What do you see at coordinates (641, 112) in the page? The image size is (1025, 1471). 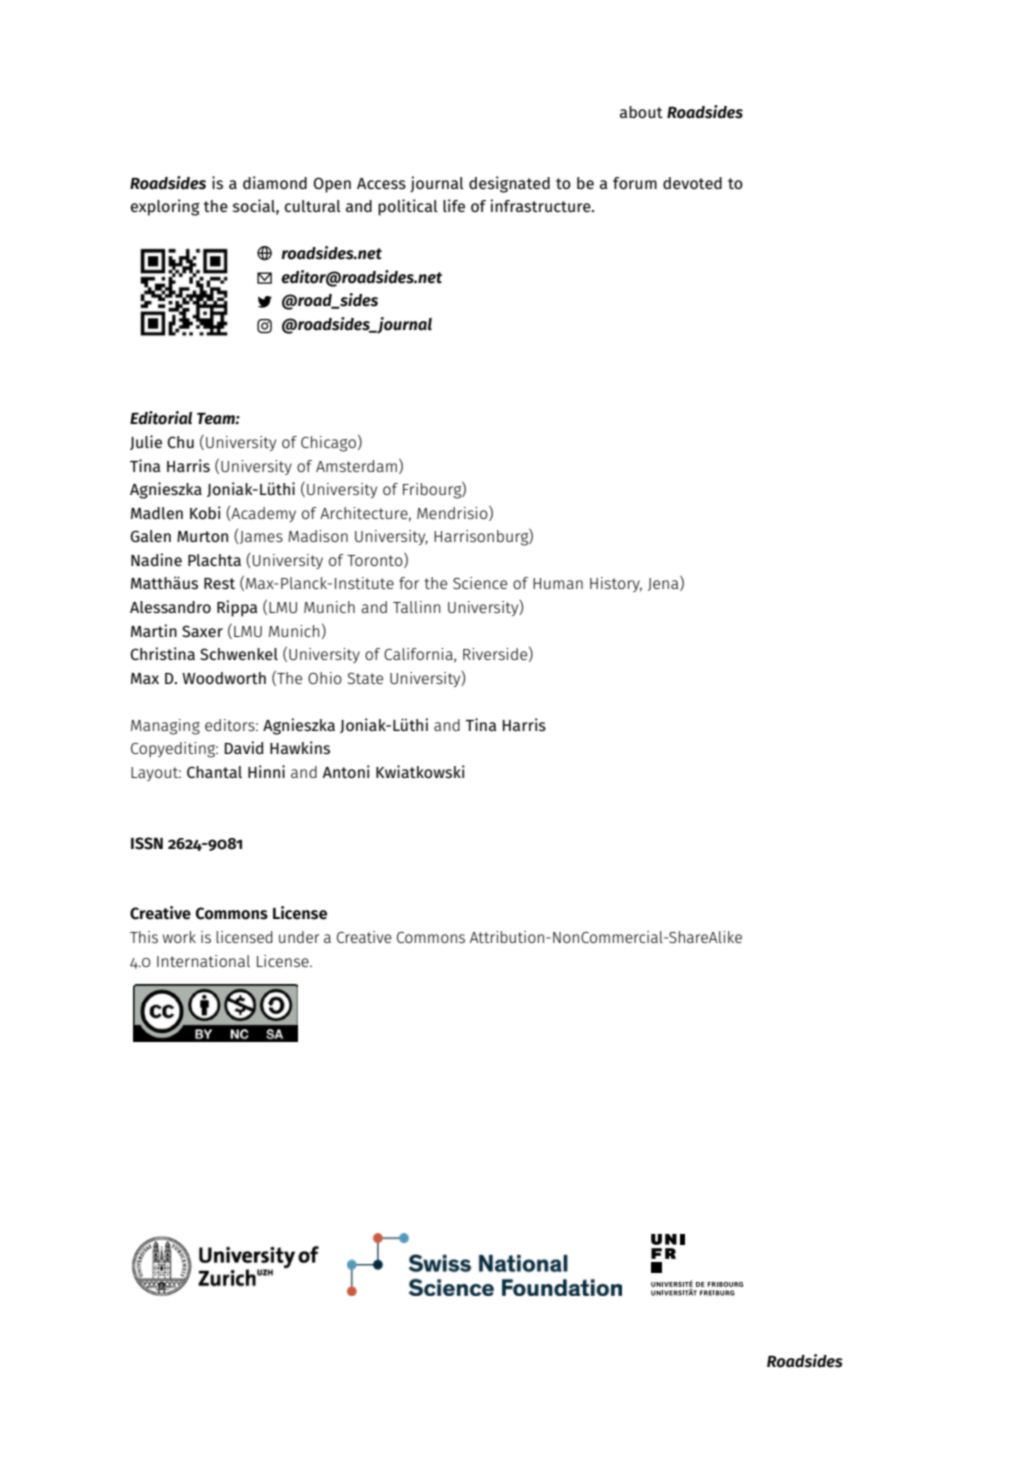 I see `about` at bounding box center [641, 112].
